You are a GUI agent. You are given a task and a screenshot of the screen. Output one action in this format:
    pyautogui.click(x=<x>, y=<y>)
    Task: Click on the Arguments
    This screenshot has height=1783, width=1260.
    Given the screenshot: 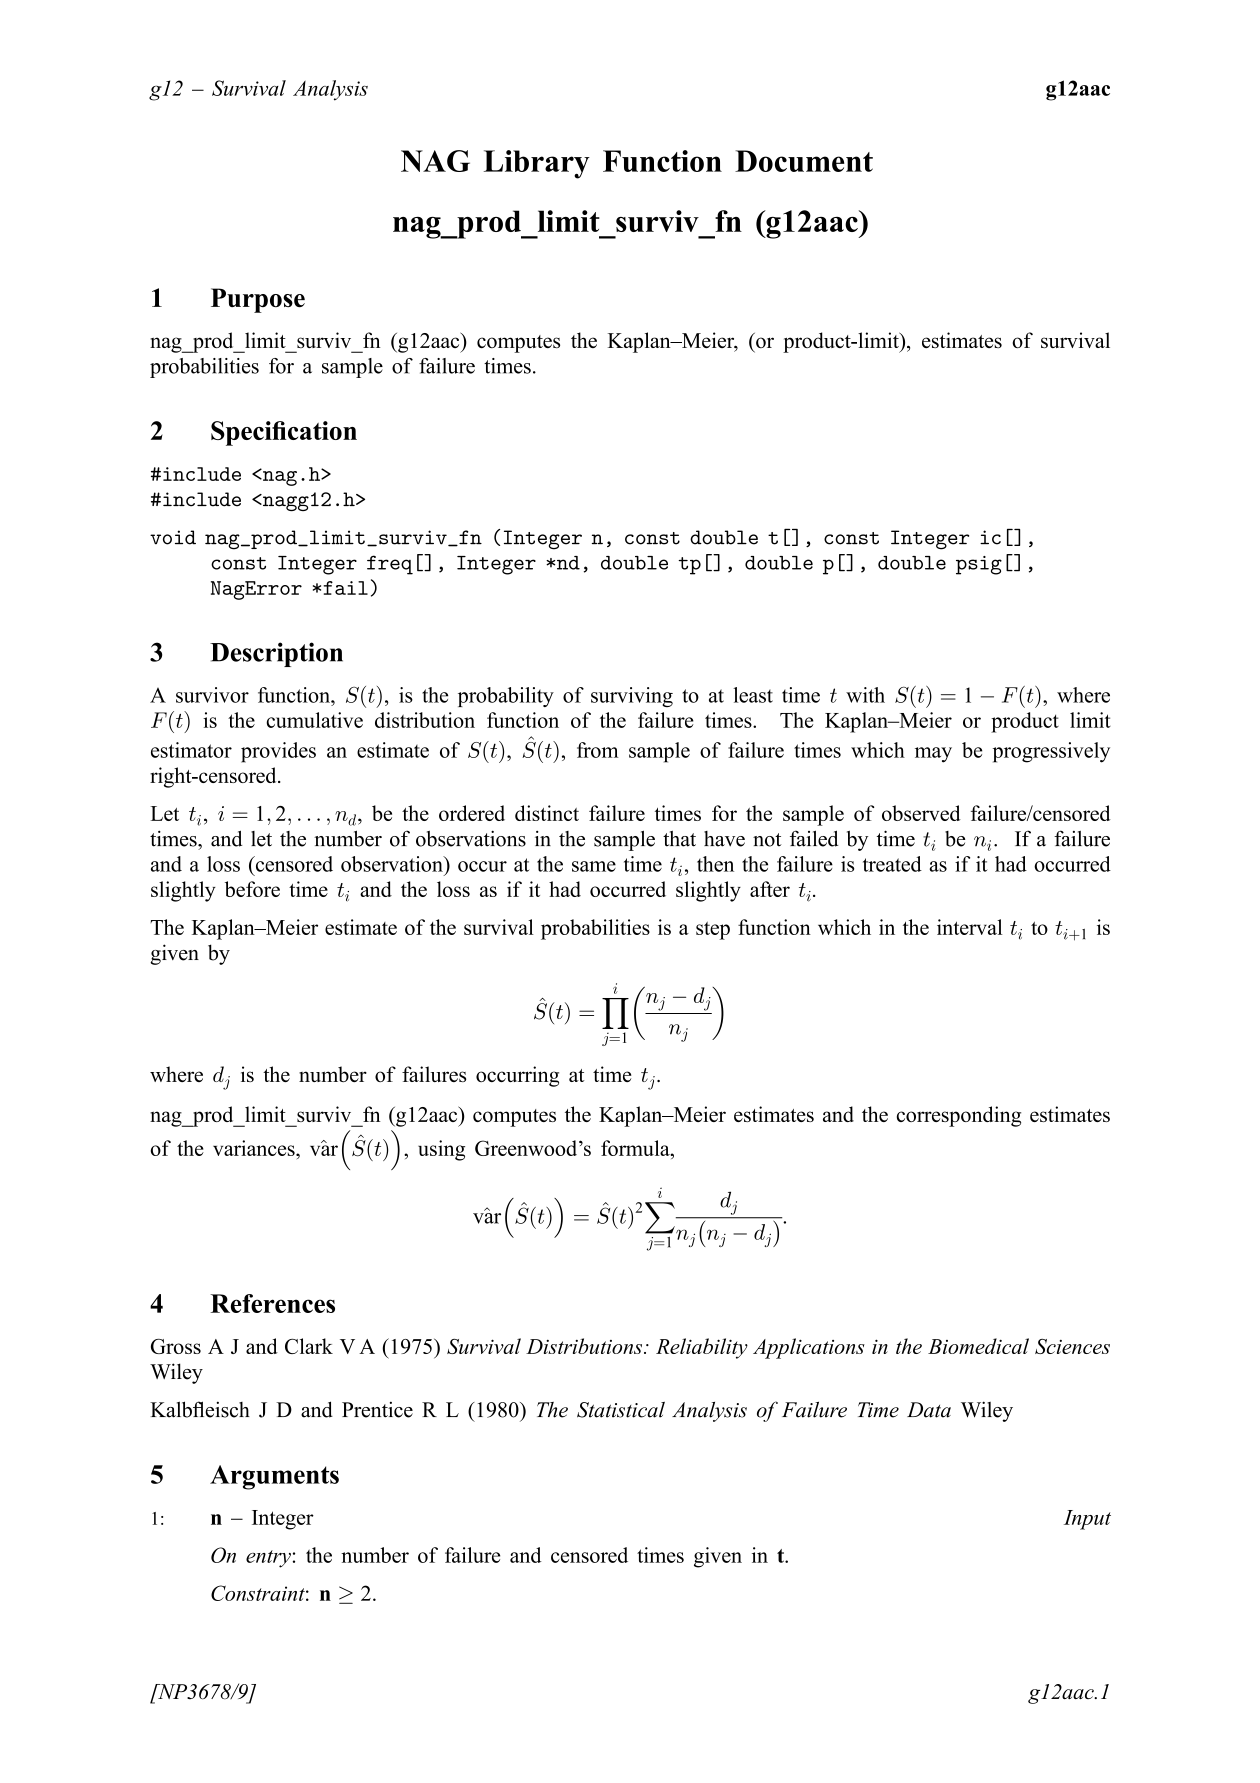 What is the action you would take?
    pyautogui.click(x=274, y=1477)
